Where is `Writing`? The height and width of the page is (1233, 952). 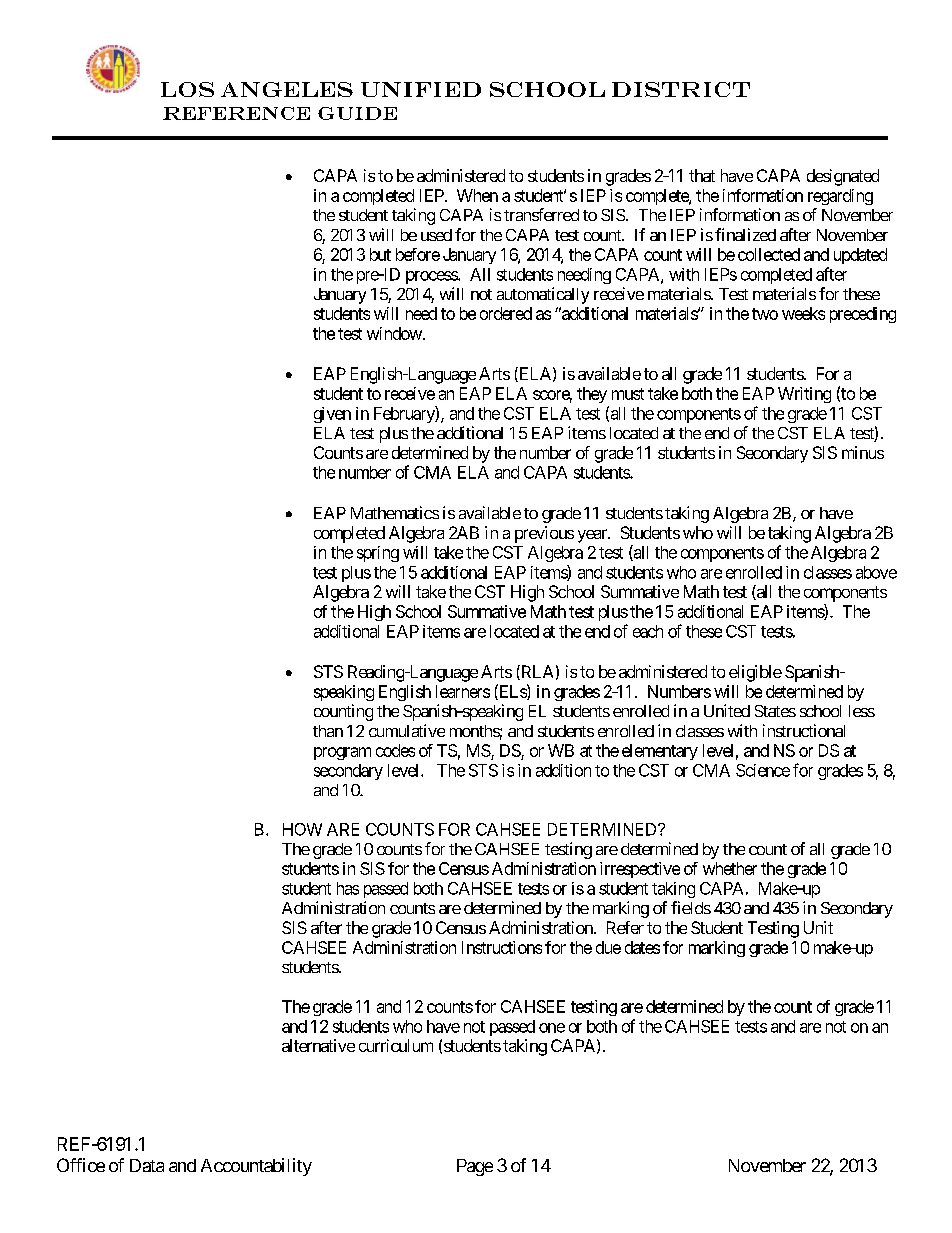 Writing is located at coordinates (804, 395).
